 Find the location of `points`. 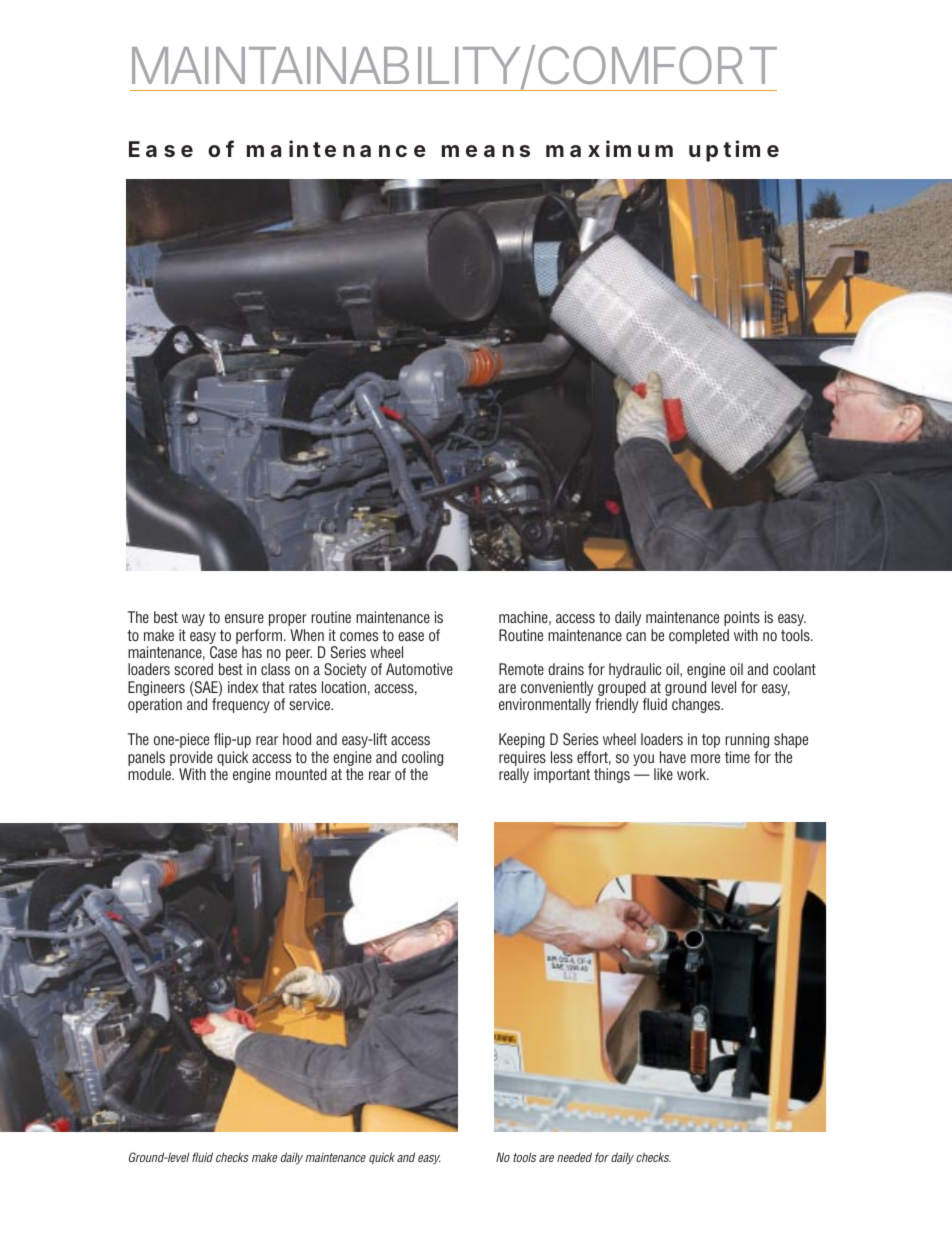

points is located at coordinates (742, 618).
